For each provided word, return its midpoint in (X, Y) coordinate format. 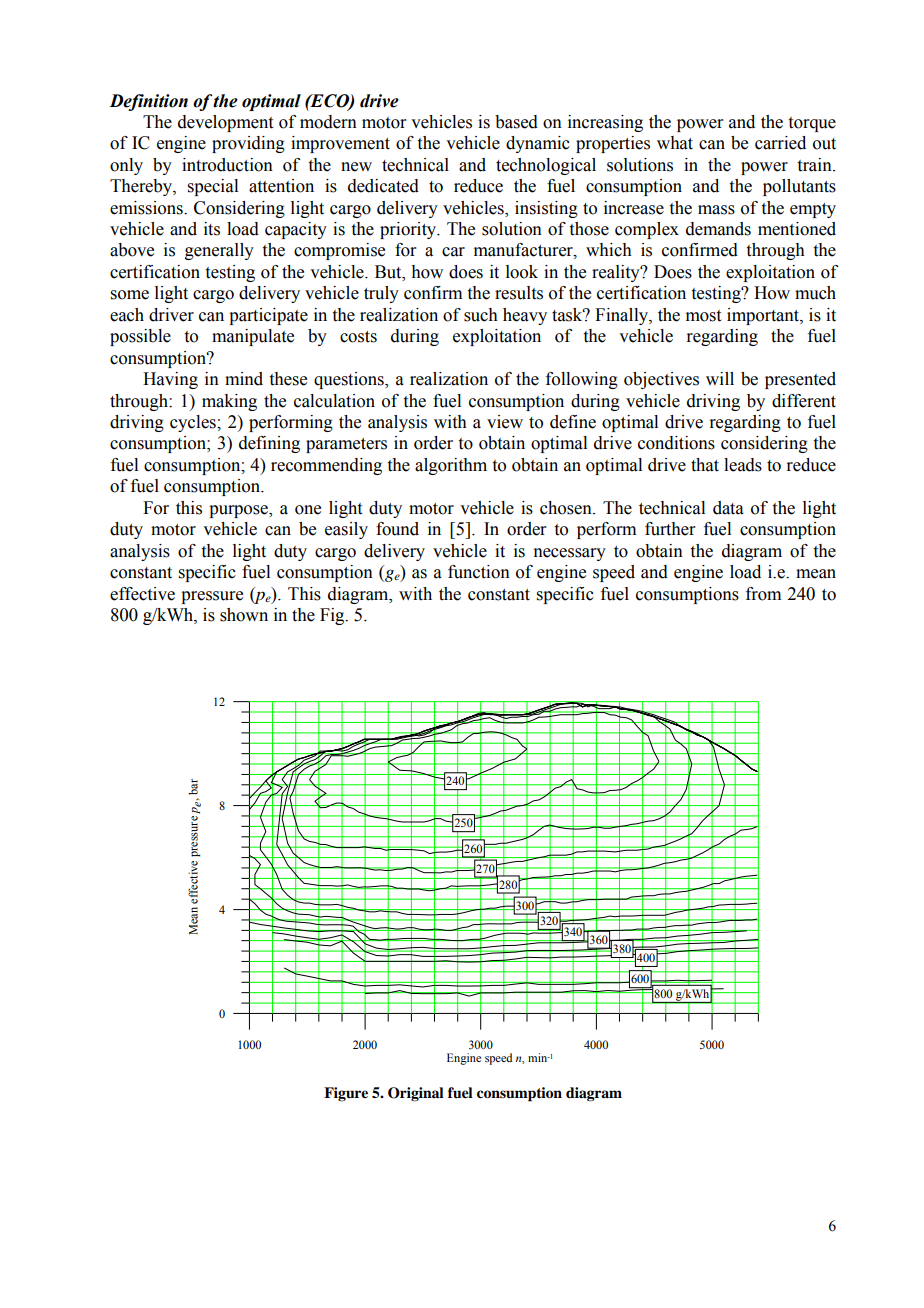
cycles (194, 423)
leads (743, 465)
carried (780, 143)
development (225, 123)
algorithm (451, 466)
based (516, 122)
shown (244, 615)
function (479, 572)
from (763, 594)
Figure (346, 1094)
